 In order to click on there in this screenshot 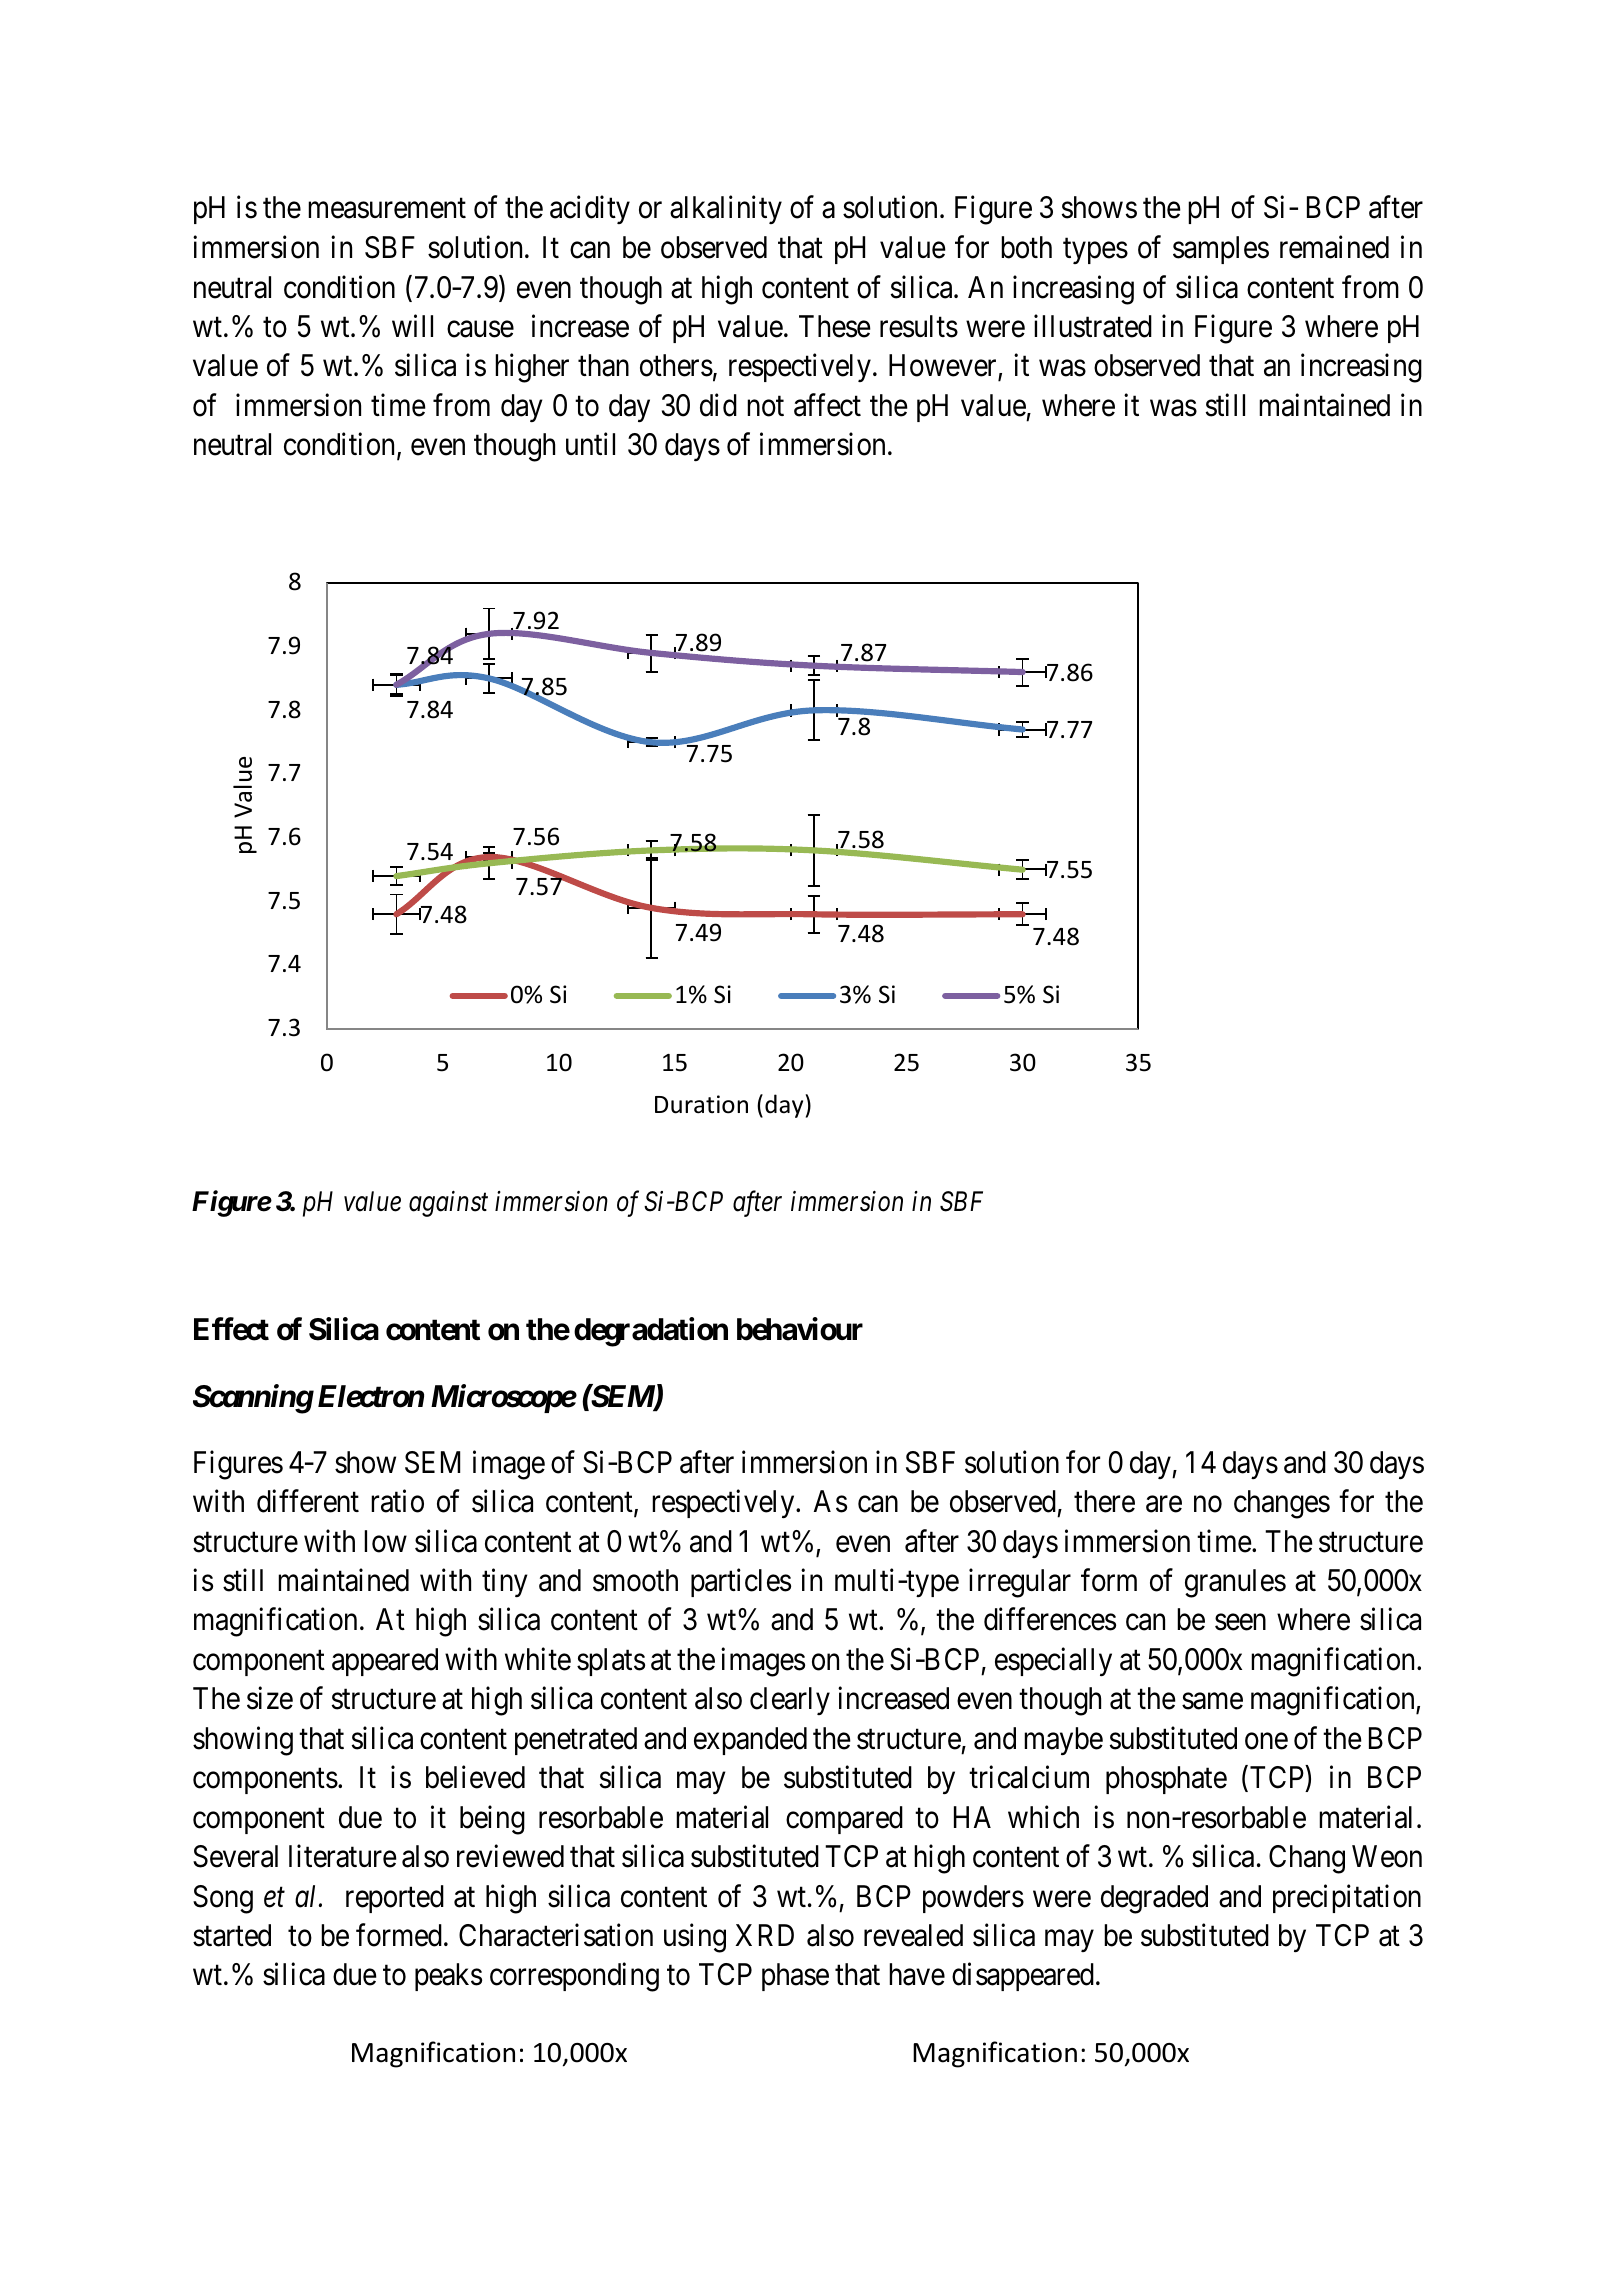, I will do `click(1104, 1501)`.
